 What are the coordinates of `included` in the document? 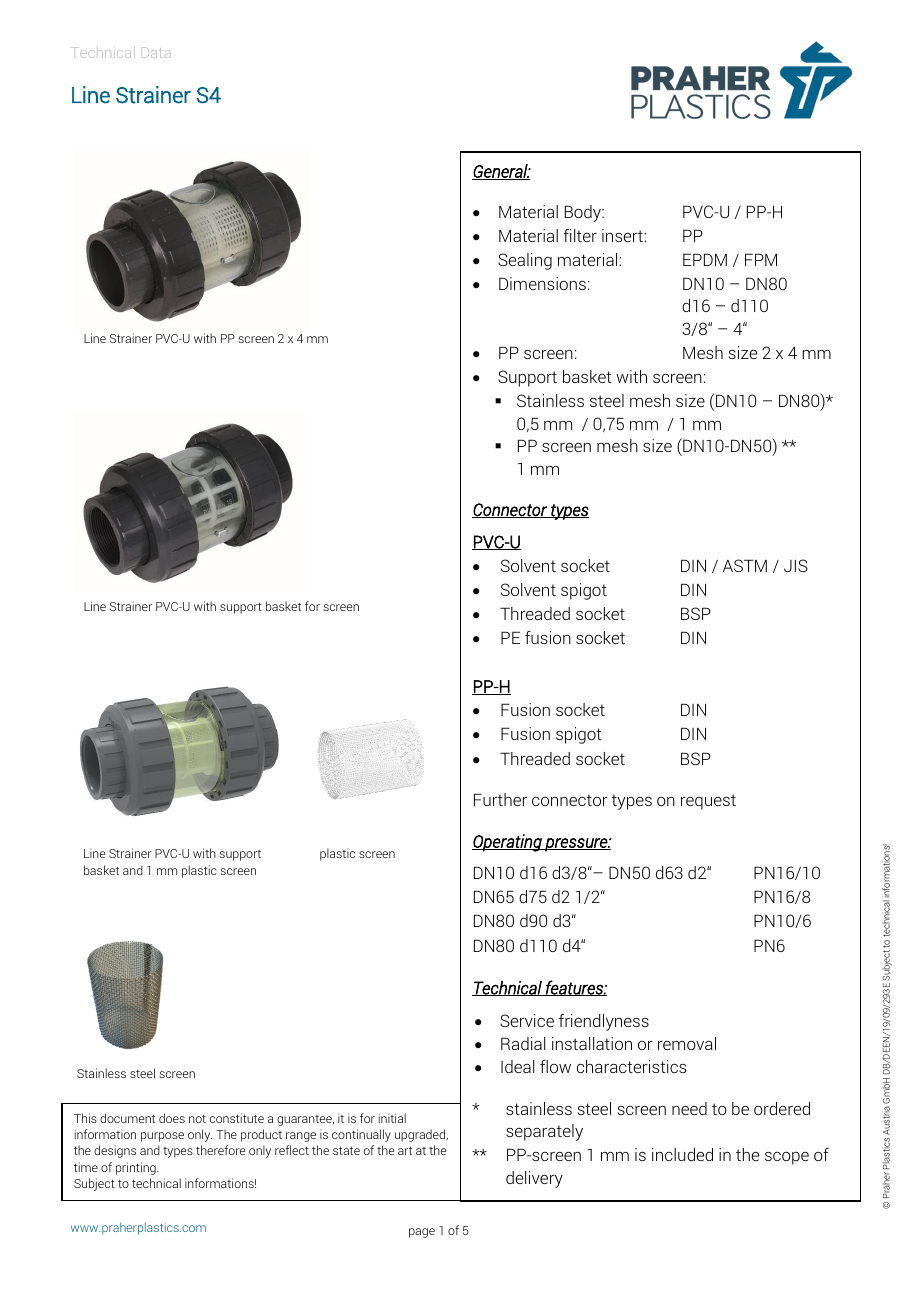 It's located at (682, 1154).
